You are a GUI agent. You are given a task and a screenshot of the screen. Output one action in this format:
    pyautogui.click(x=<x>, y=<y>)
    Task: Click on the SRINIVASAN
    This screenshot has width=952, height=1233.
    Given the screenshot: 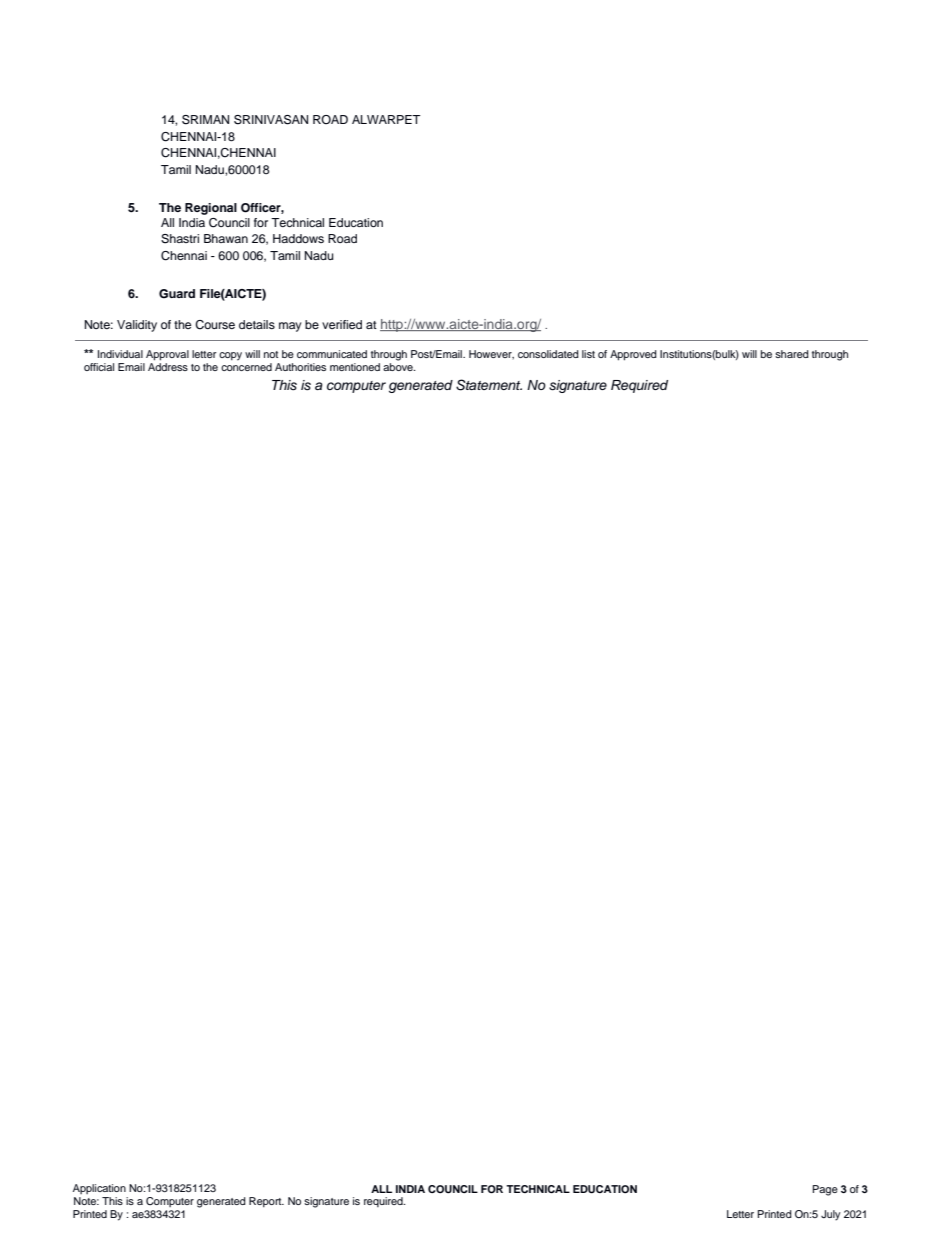 What is the action you would take?
    pyautogui.click(x=271, y=120)
